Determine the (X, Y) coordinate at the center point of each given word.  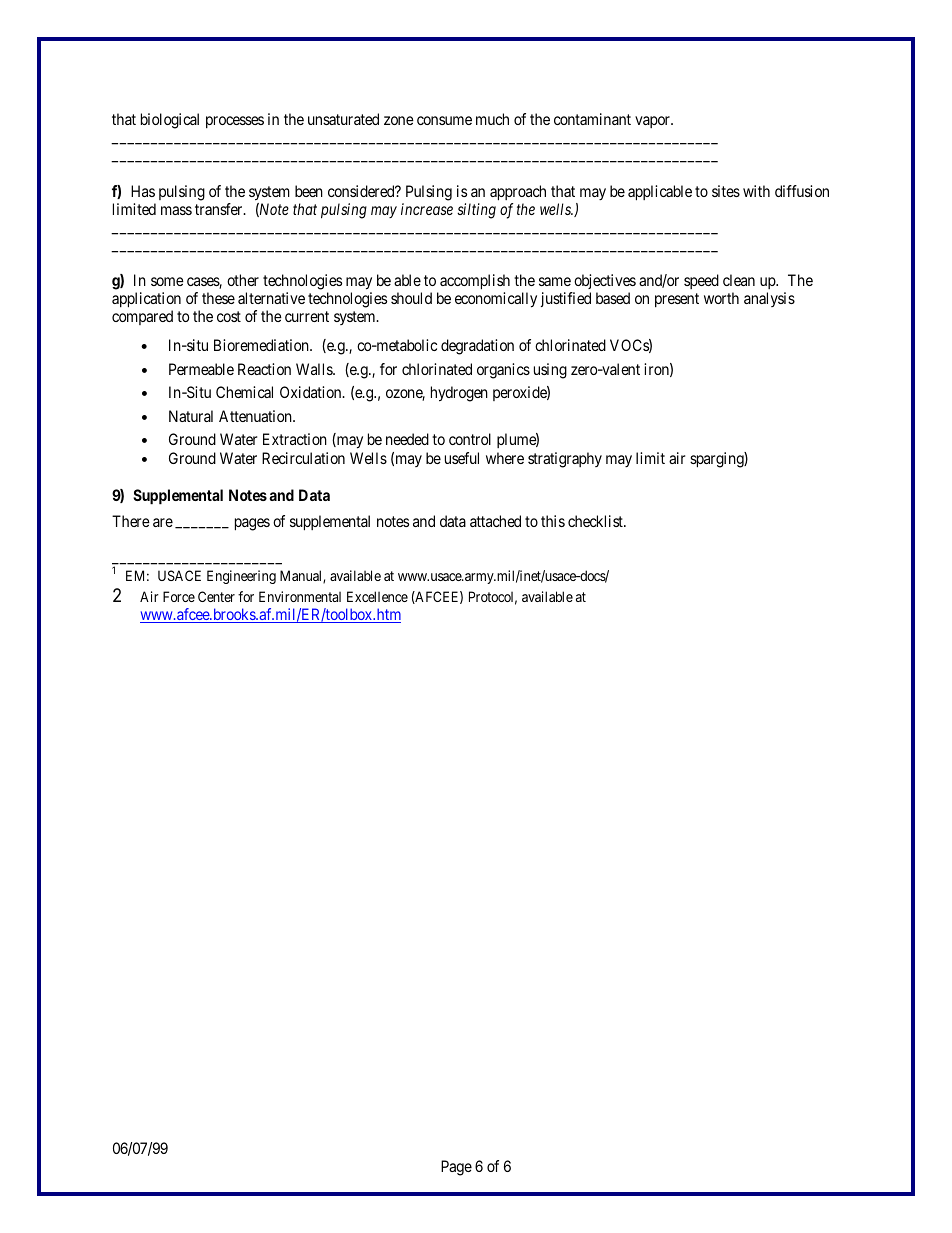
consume (444, 120)
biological (170, 121)
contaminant (592, 119)
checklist (596, 521)
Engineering (241, 577)
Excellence (377, 596)
